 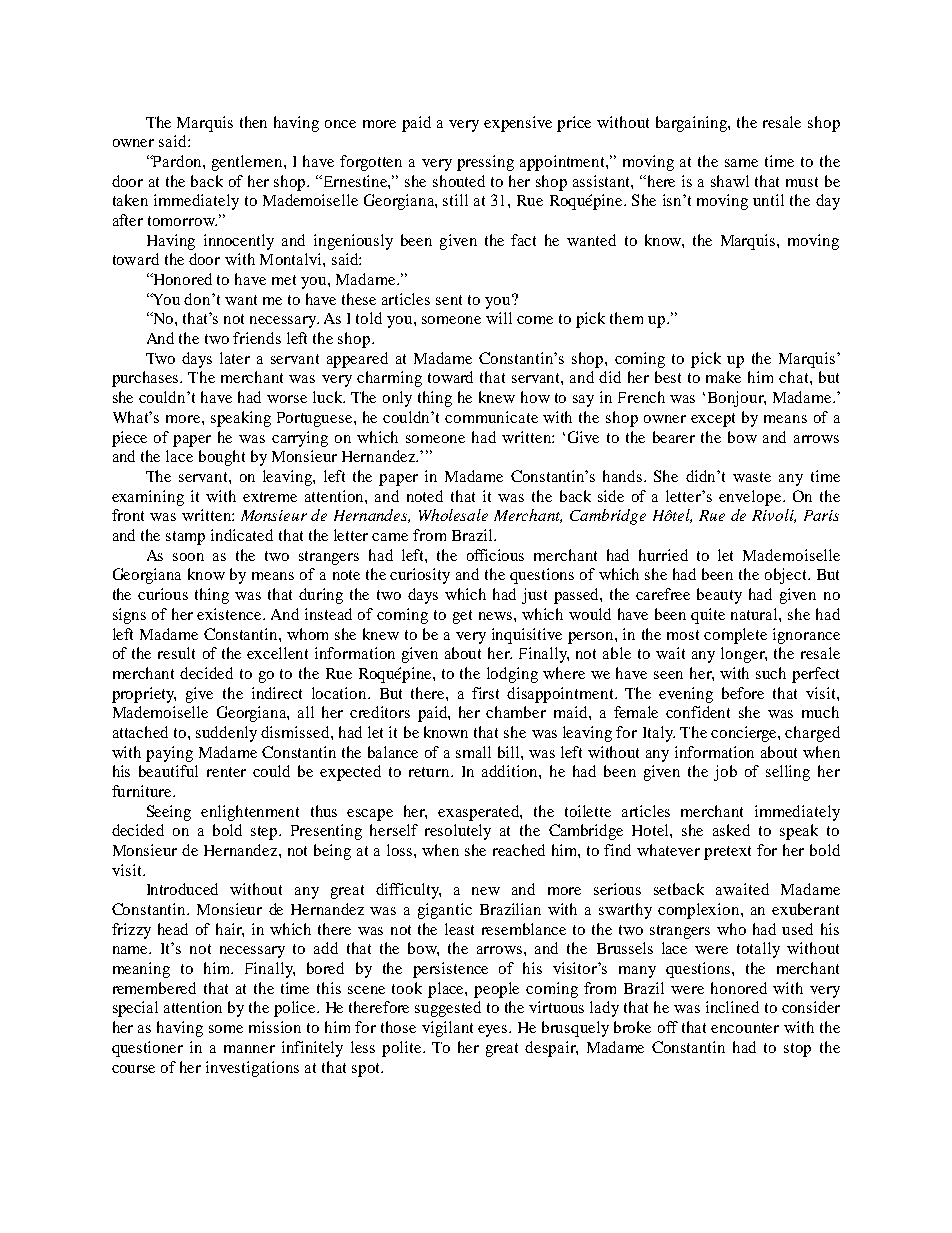 What do you see at coordinates (250, 813) in the screenshot?
I see `enlightenment` at bounding box center [250, 813].
